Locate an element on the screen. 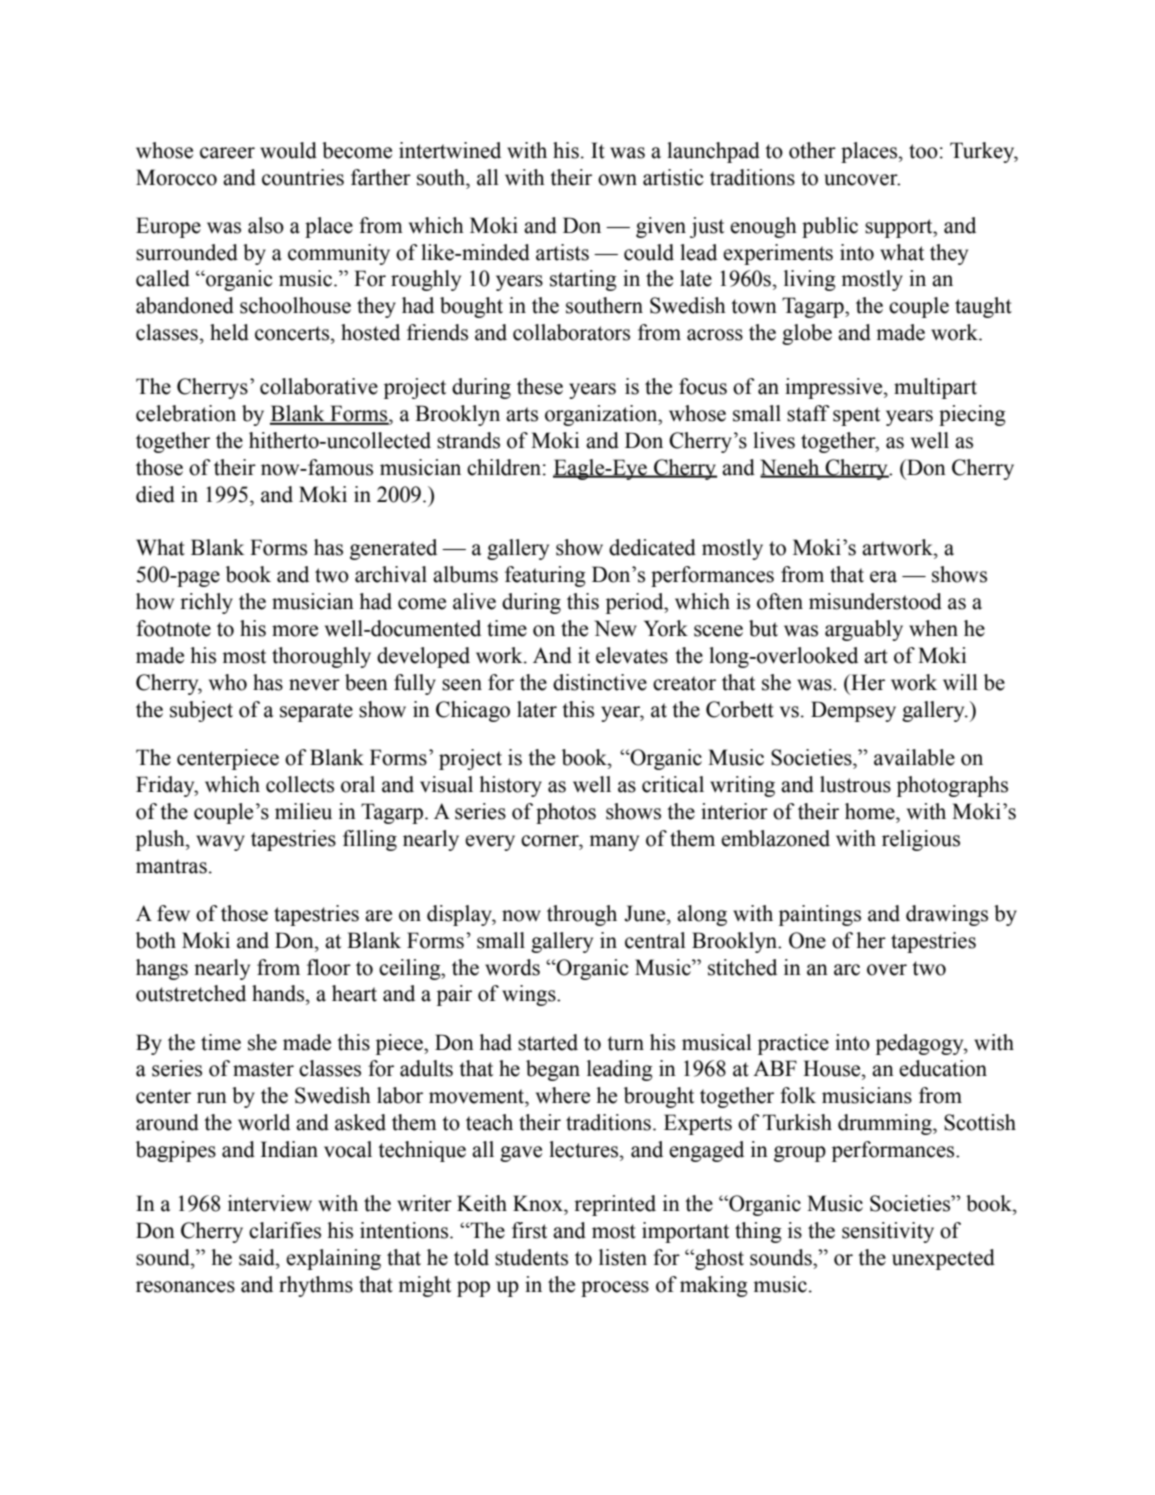 This screenshot has width=1155, height=1495. said is located at coordinates (258, 1257).
